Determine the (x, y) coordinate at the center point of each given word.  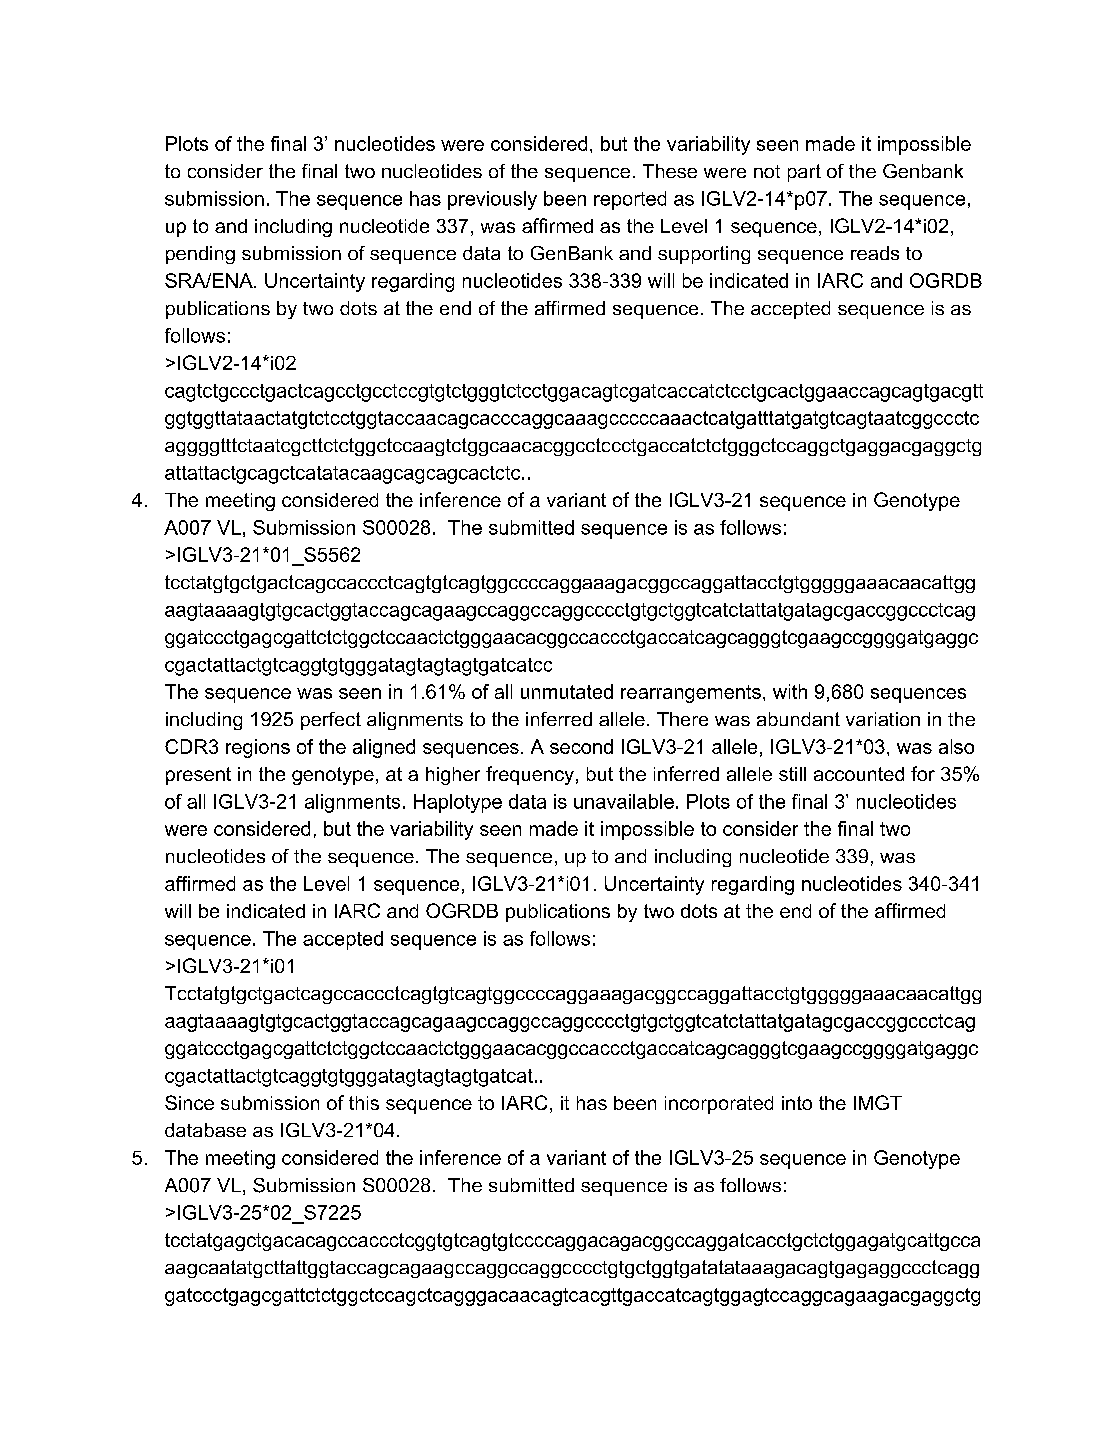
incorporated (719, 1105)
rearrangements (691, 694)
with (790, 691)
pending (200, 255)
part (804, 173)
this (364, 1103)
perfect (331, 721)
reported (630, 200)
